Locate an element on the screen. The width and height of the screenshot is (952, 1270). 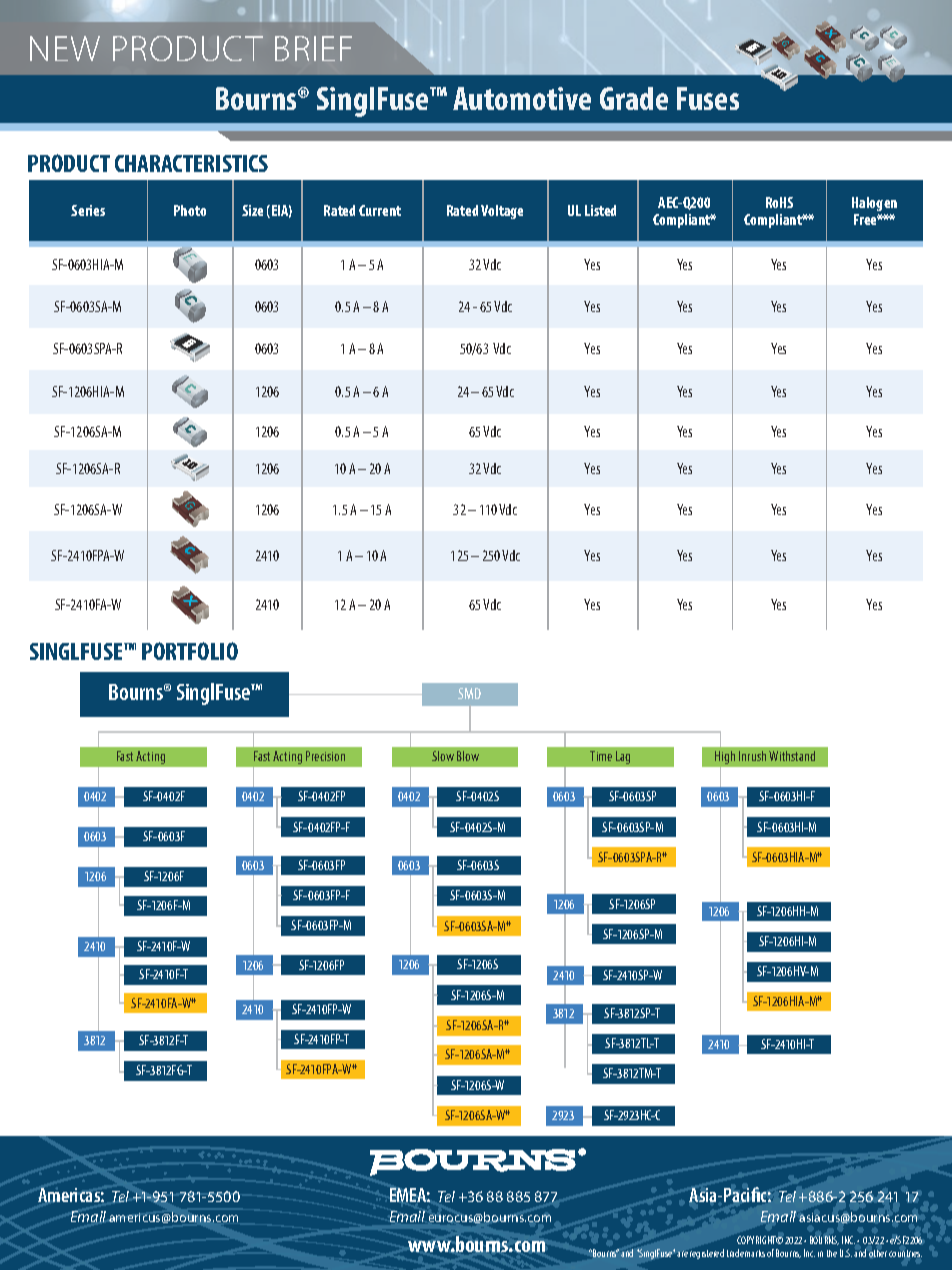
Fuses is located at coordinates (708, 98).
